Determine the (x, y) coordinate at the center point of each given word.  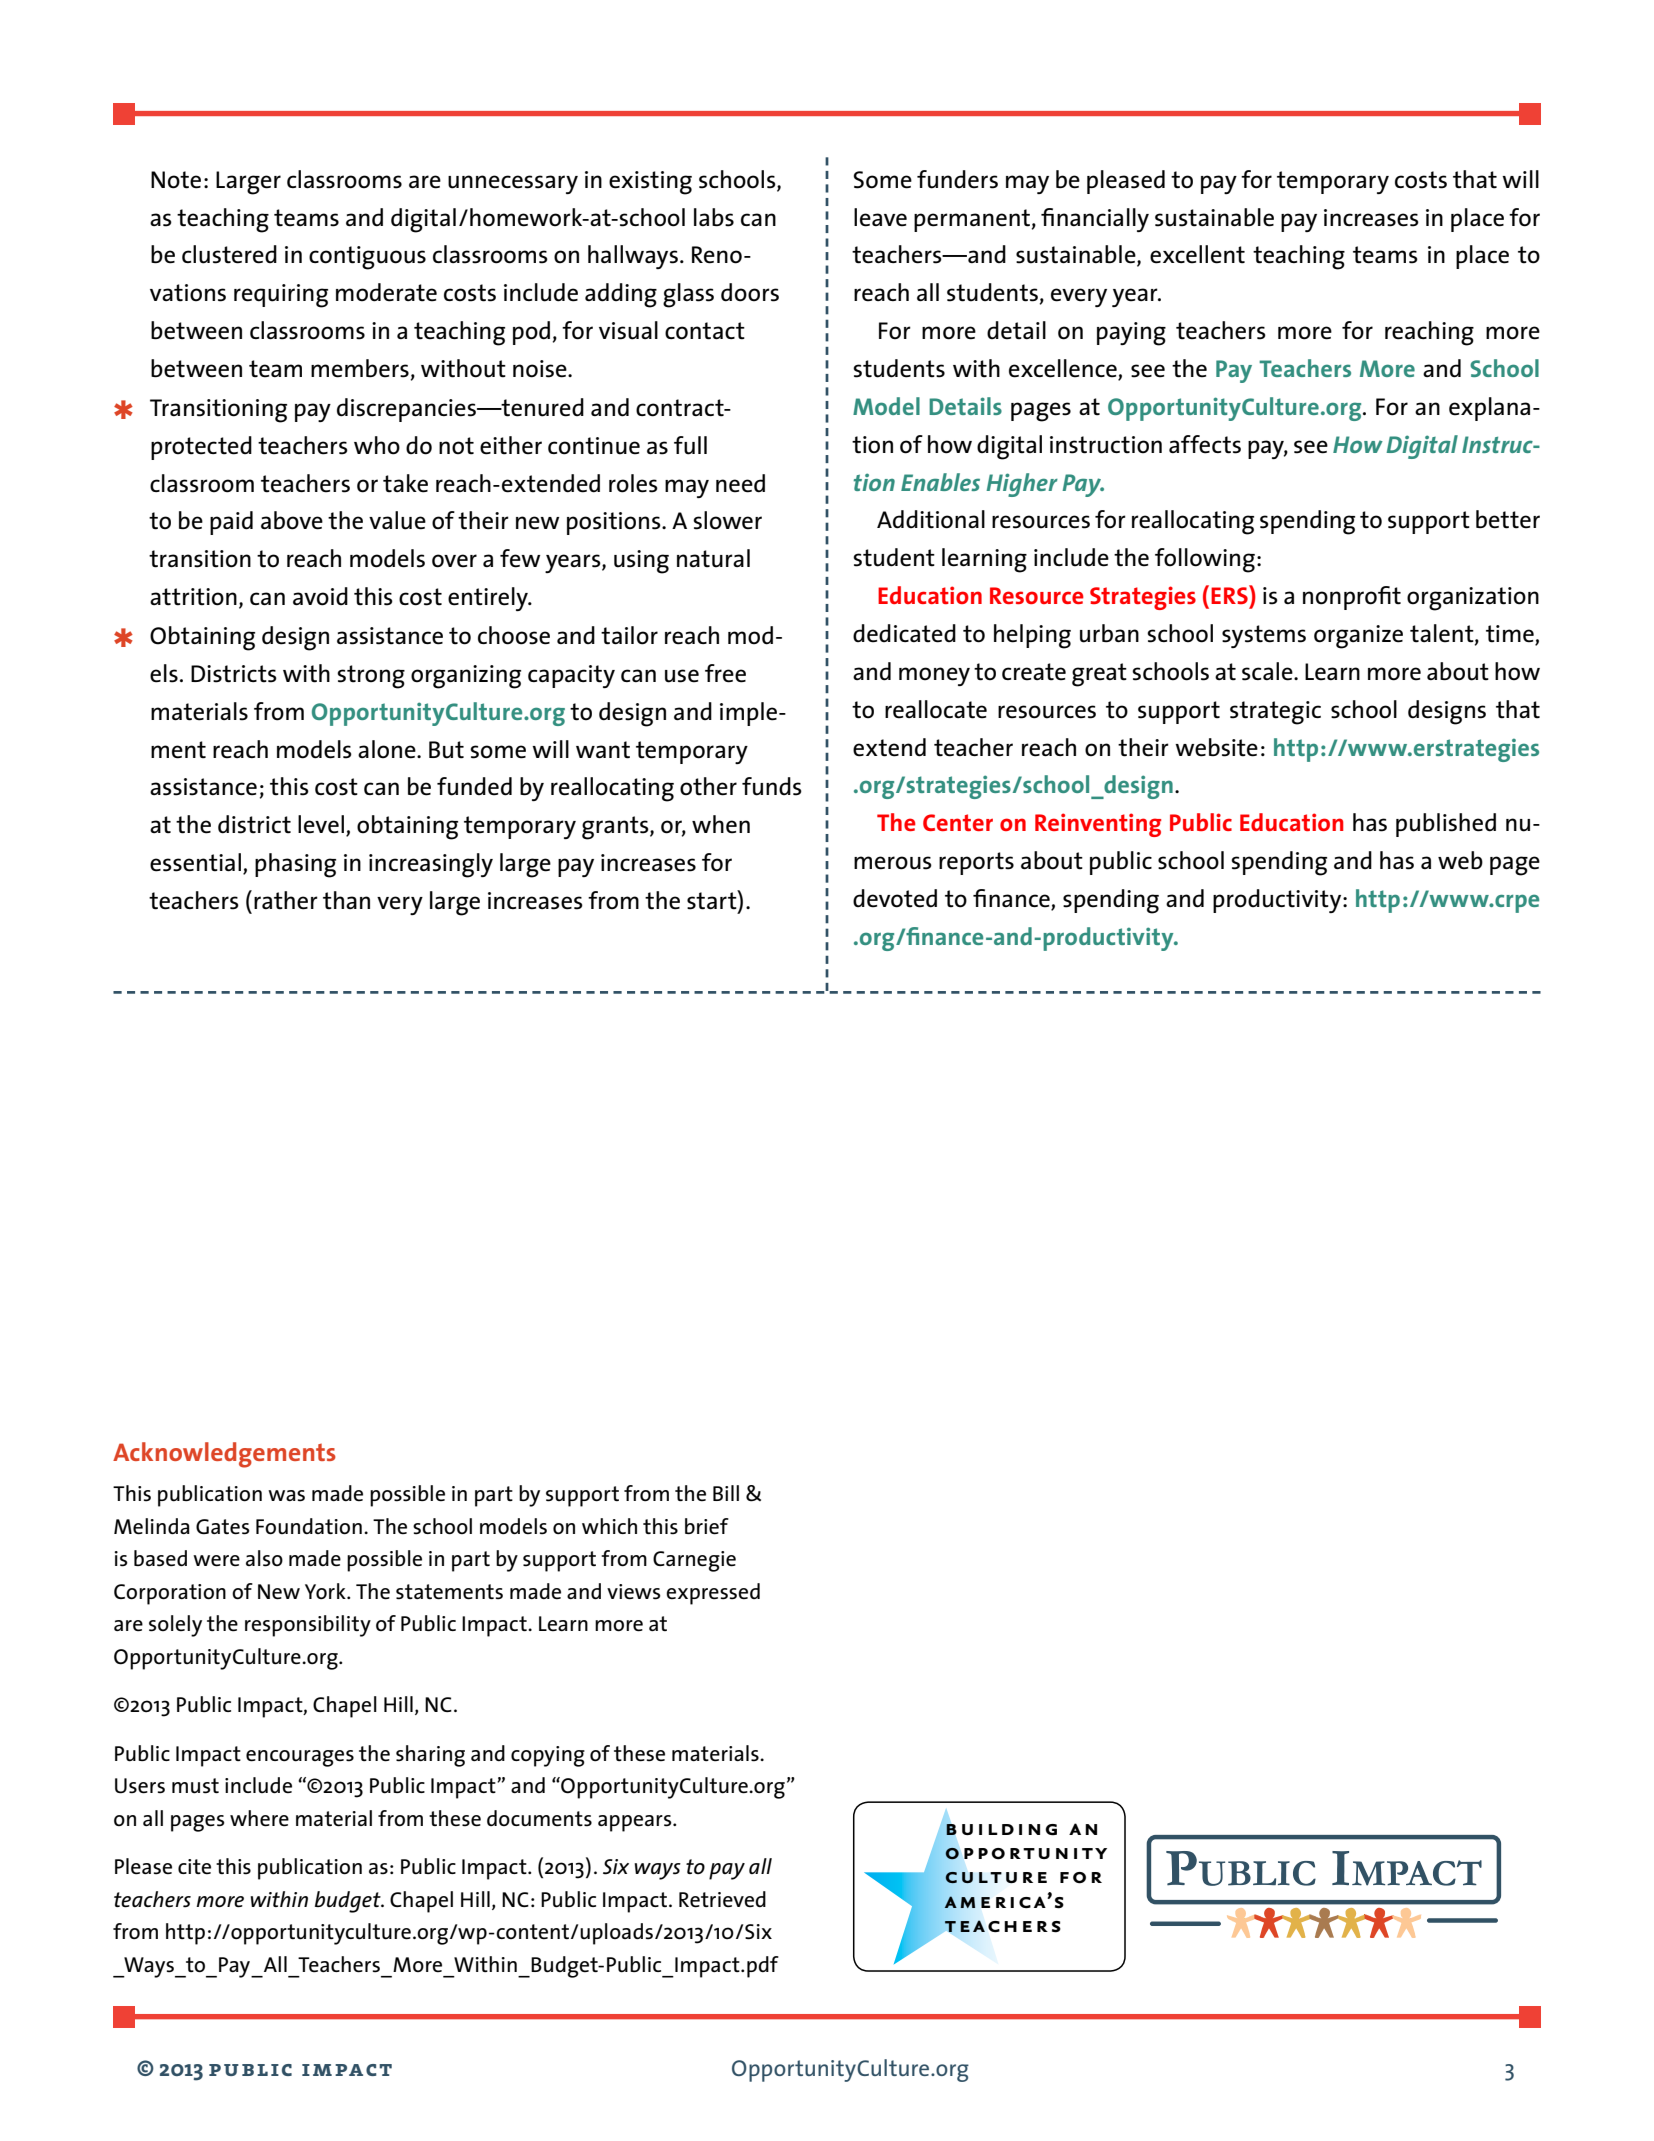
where (259, 1818)
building (1001, 1830)
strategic (1275, 713)
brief (707, 1526)
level (321, 824)
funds (772, 786)
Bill (726, 1493)
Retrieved (722, 1899)
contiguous (367, 258)
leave (880, 217)
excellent (1197, 254)
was (286, 1496)
